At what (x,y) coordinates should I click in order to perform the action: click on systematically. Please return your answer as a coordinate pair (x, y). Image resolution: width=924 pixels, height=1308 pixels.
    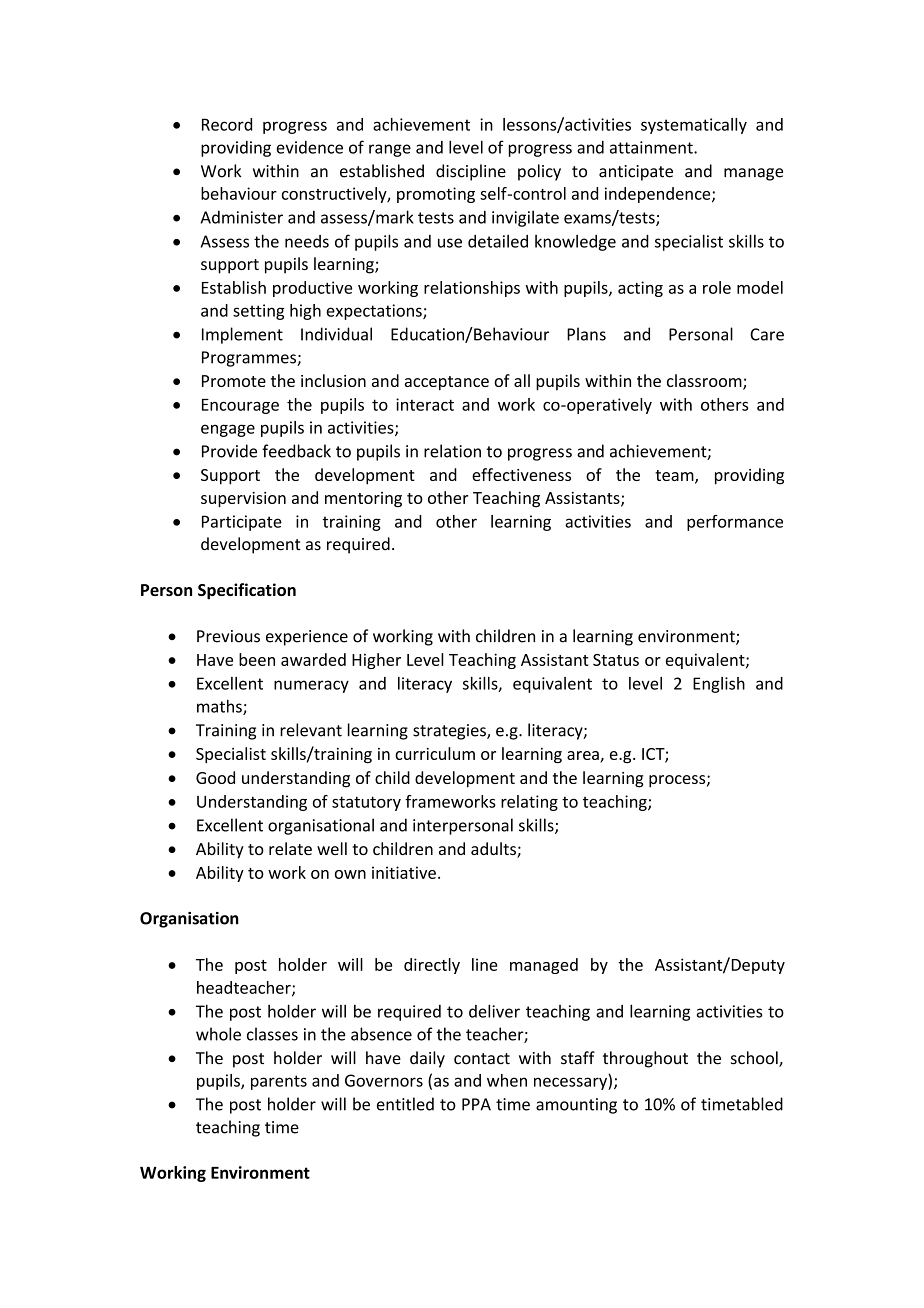
    Looking at the image, I should click on (694, 126).
